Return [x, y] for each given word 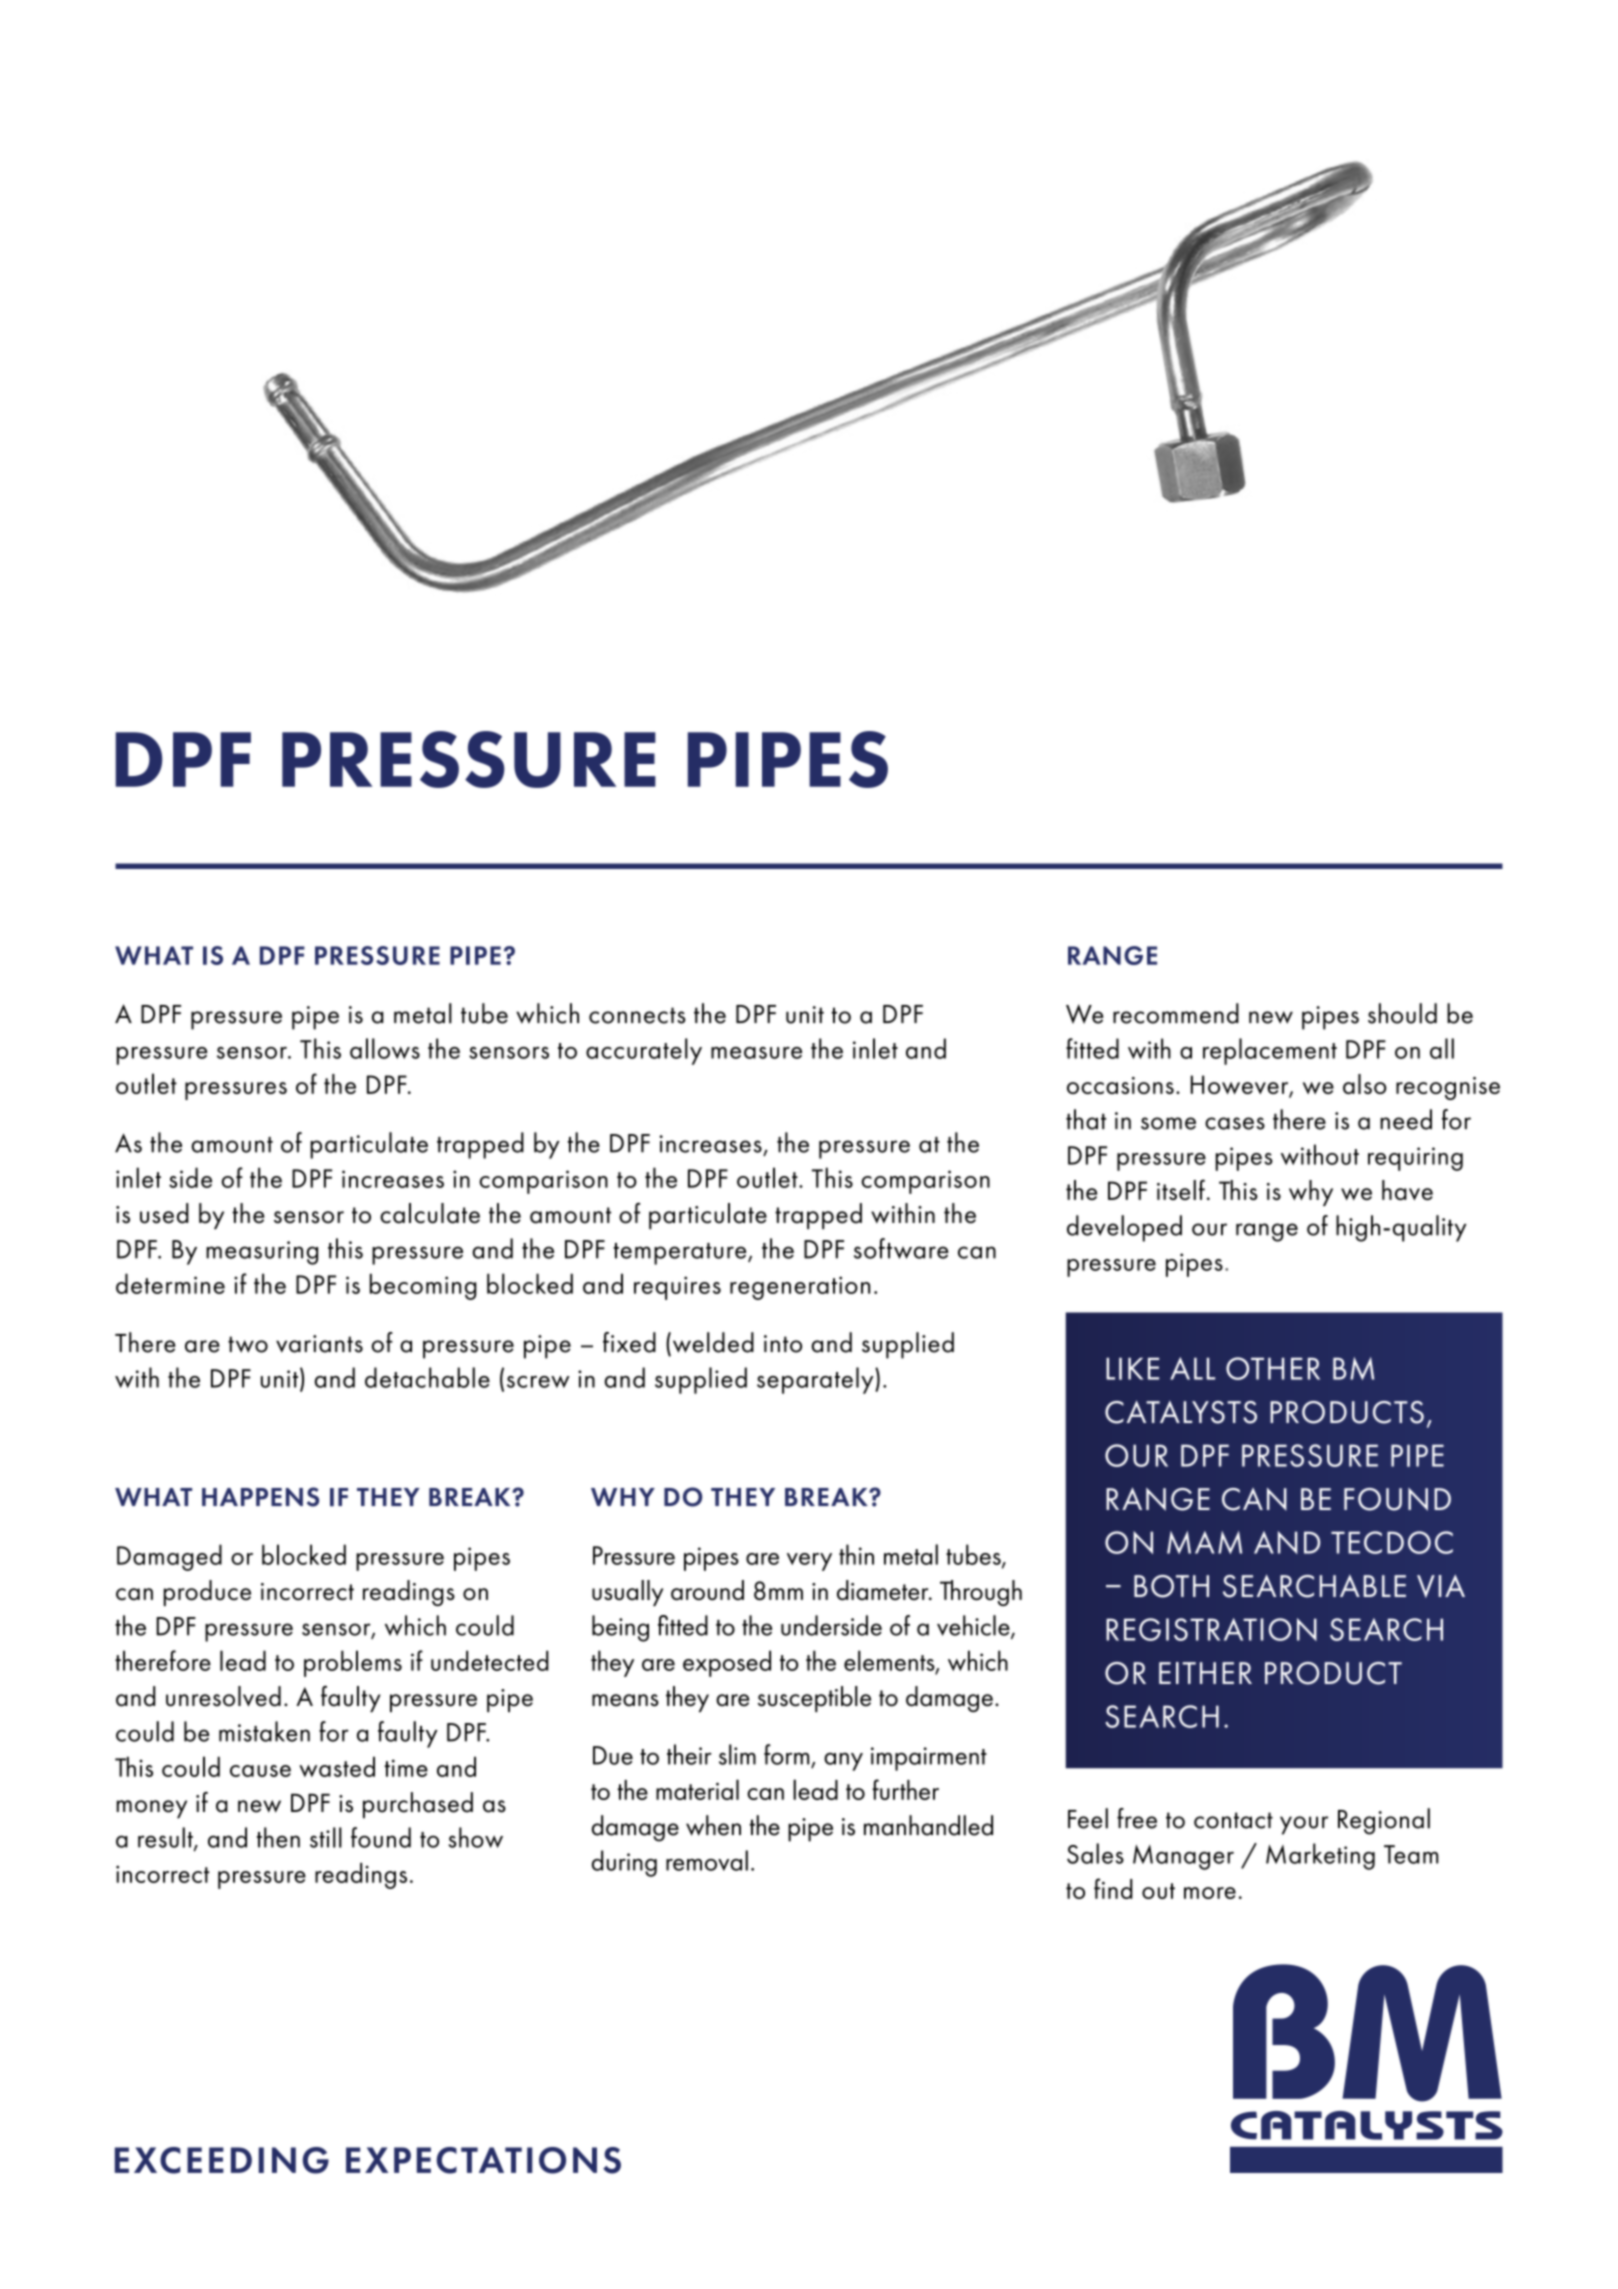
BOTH [1171, 1586]
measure [756, 1053]
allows [385, 1048]
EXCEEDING [222, 2160]
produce [207, 1593]
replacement [1270, 1051]
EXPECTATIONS [483, 2160]
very [809, 1562]
